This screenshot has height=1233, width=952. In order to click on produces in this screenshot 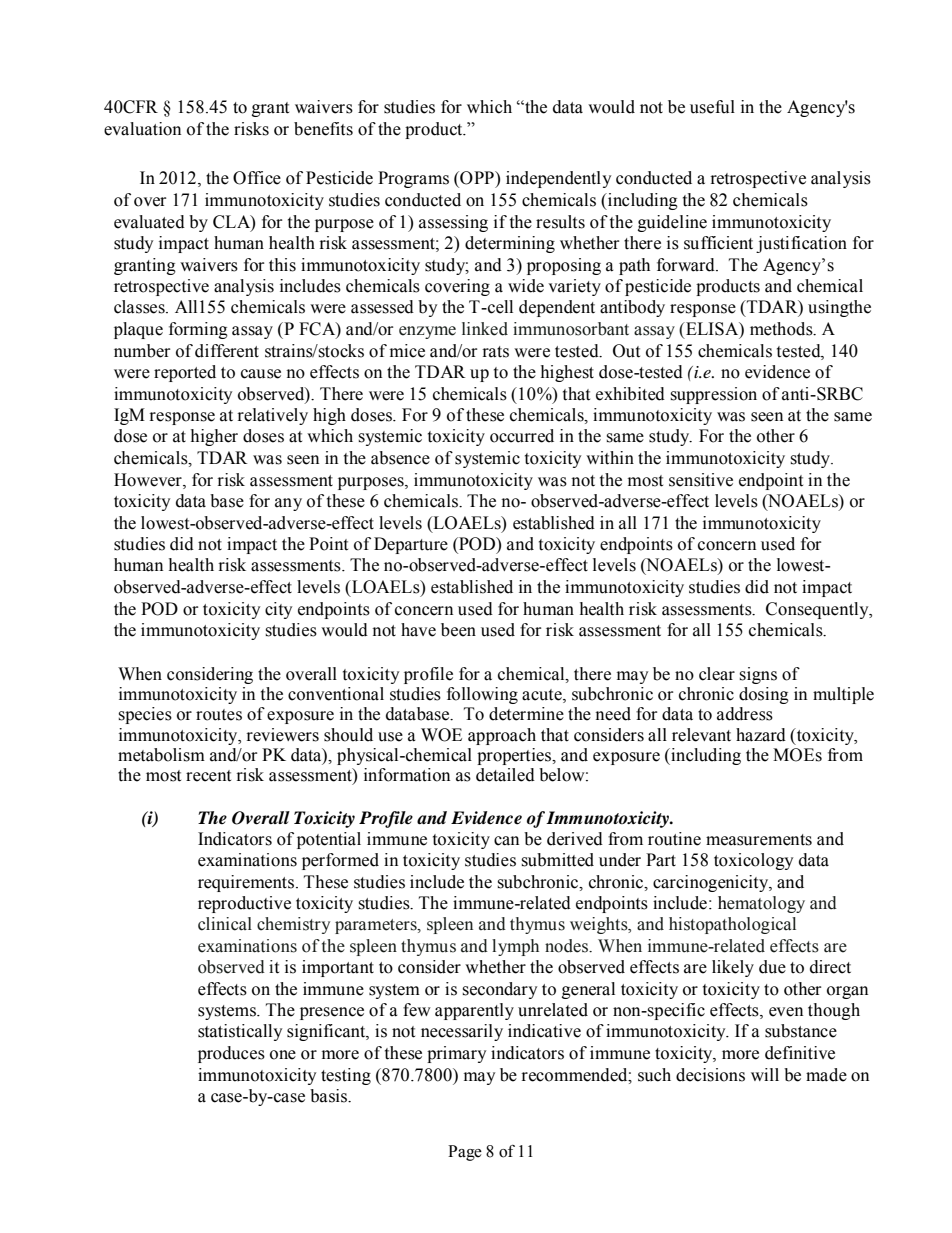, I will do `click(231, 1054)`.
